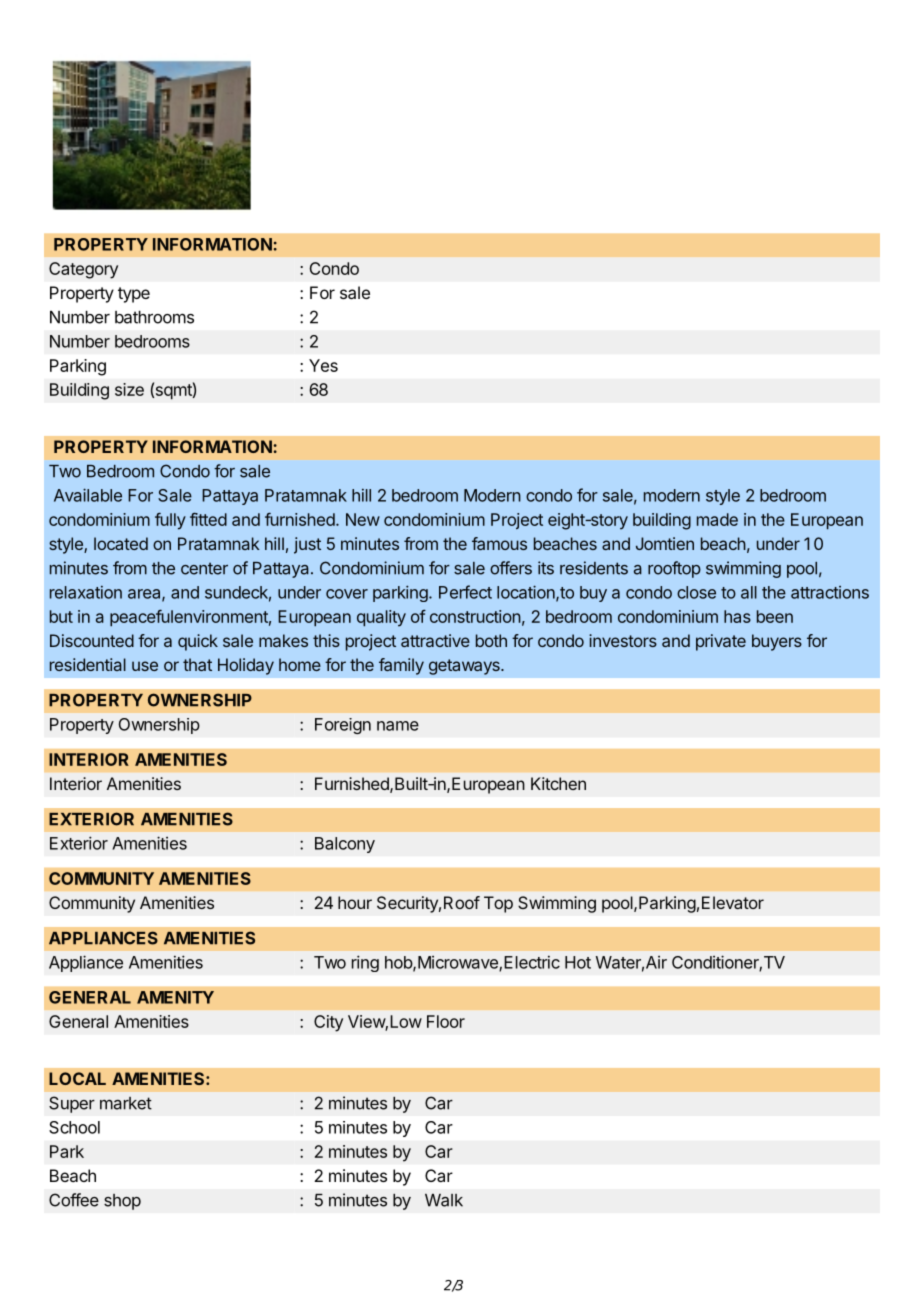  I want to click on Yes, so click(323, 365).
